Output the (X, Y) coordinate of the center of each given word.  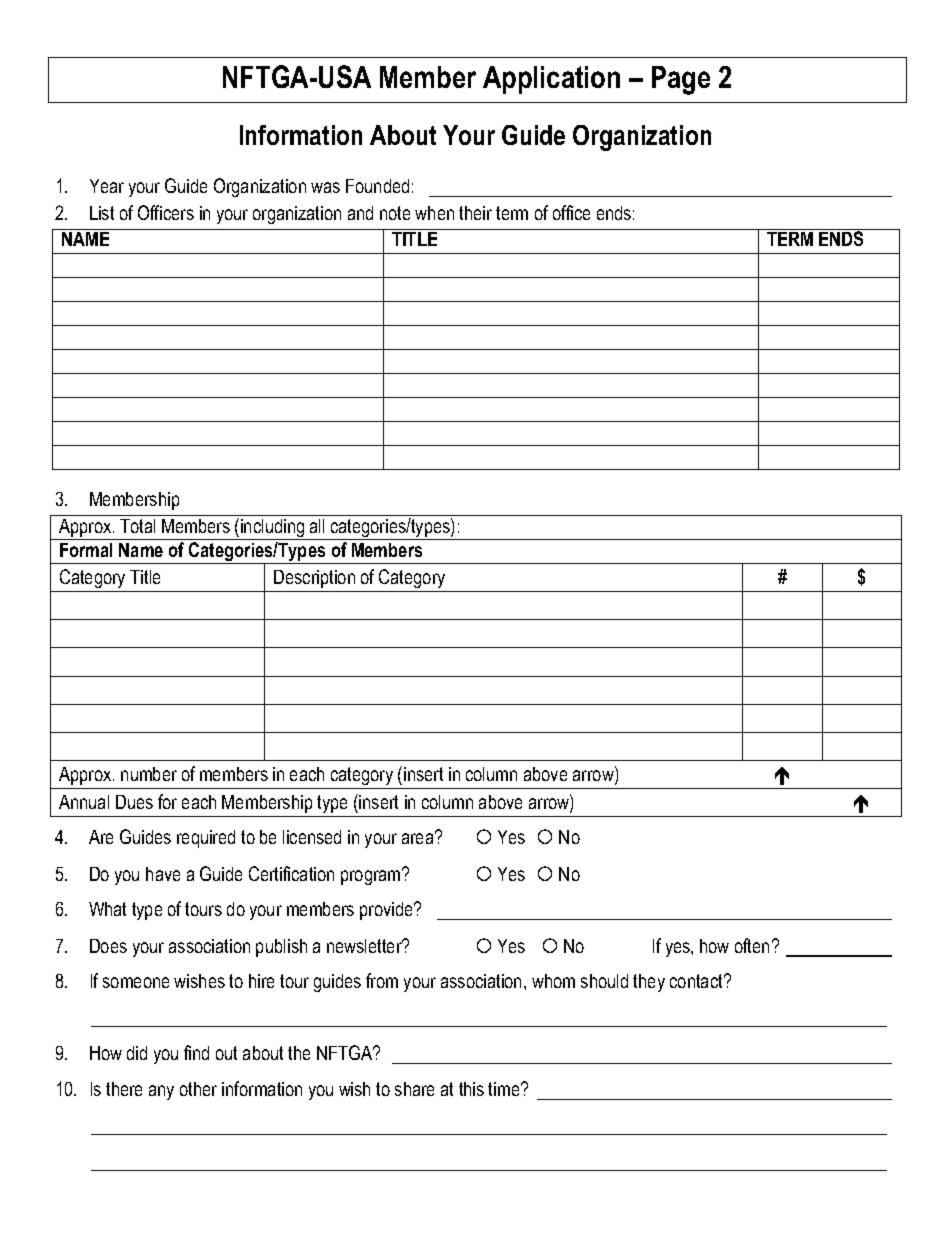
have (163, 874)
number (149, 774)
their (475, 213)
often (752, 945)
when (434, 213)
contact (697, 981)
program (372, 876)
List (102, 213)
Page (681, 80)
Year (107, 186)
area (419, 838)
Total (137, 526)
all (317, 526)
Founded (377, 186)
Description (314, 579)
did (137, 1053)
